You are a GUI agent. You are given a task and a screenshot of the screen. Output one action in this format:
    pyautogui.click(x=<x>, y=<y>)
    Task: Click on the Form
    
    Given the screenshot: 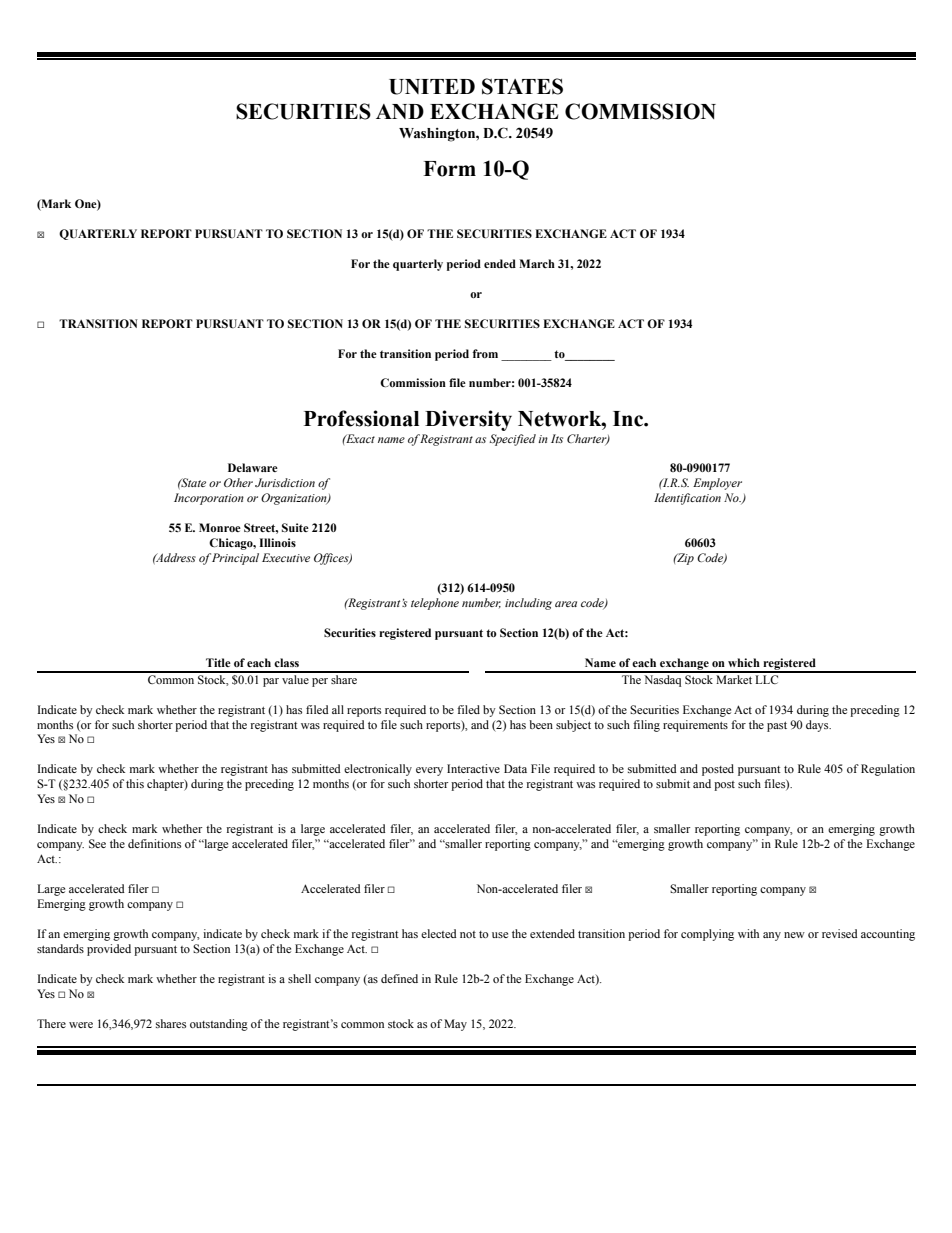 What is the action you would take?
    pyautogui.click(x=449, y=169)
